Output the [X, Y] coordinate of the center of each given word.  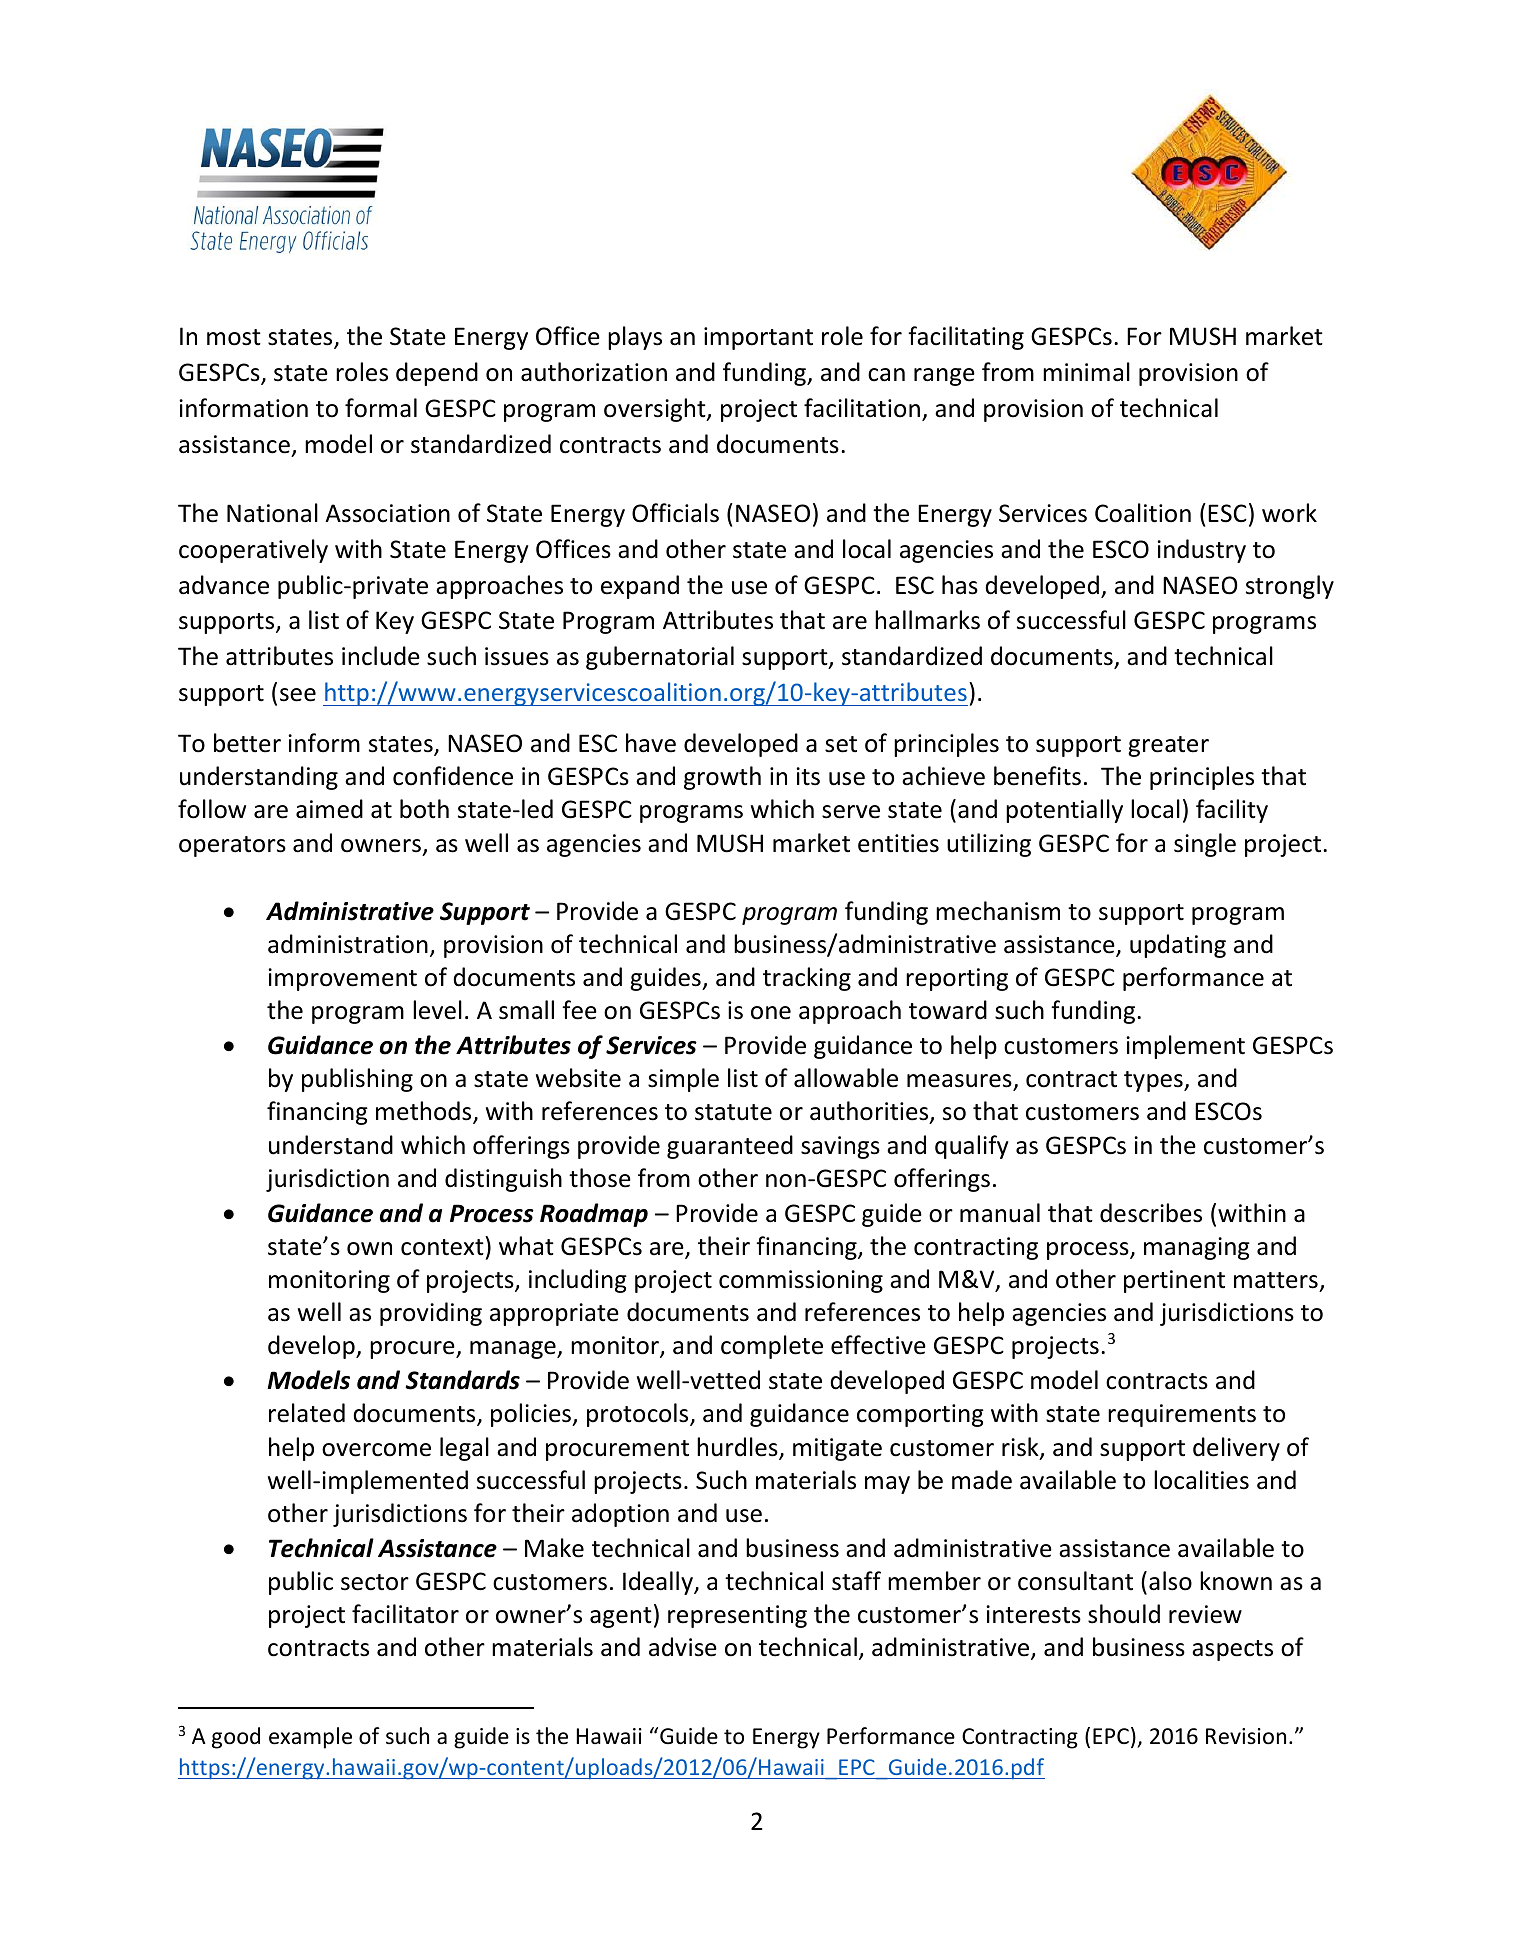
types [1154, 1081]
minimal [1086, 372]
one [771, 1013]
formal [381, 408]
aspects [1232, 1650]
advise [683, 1647]
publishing [357, 1080]
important [758, 338]
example [310, 1738]
